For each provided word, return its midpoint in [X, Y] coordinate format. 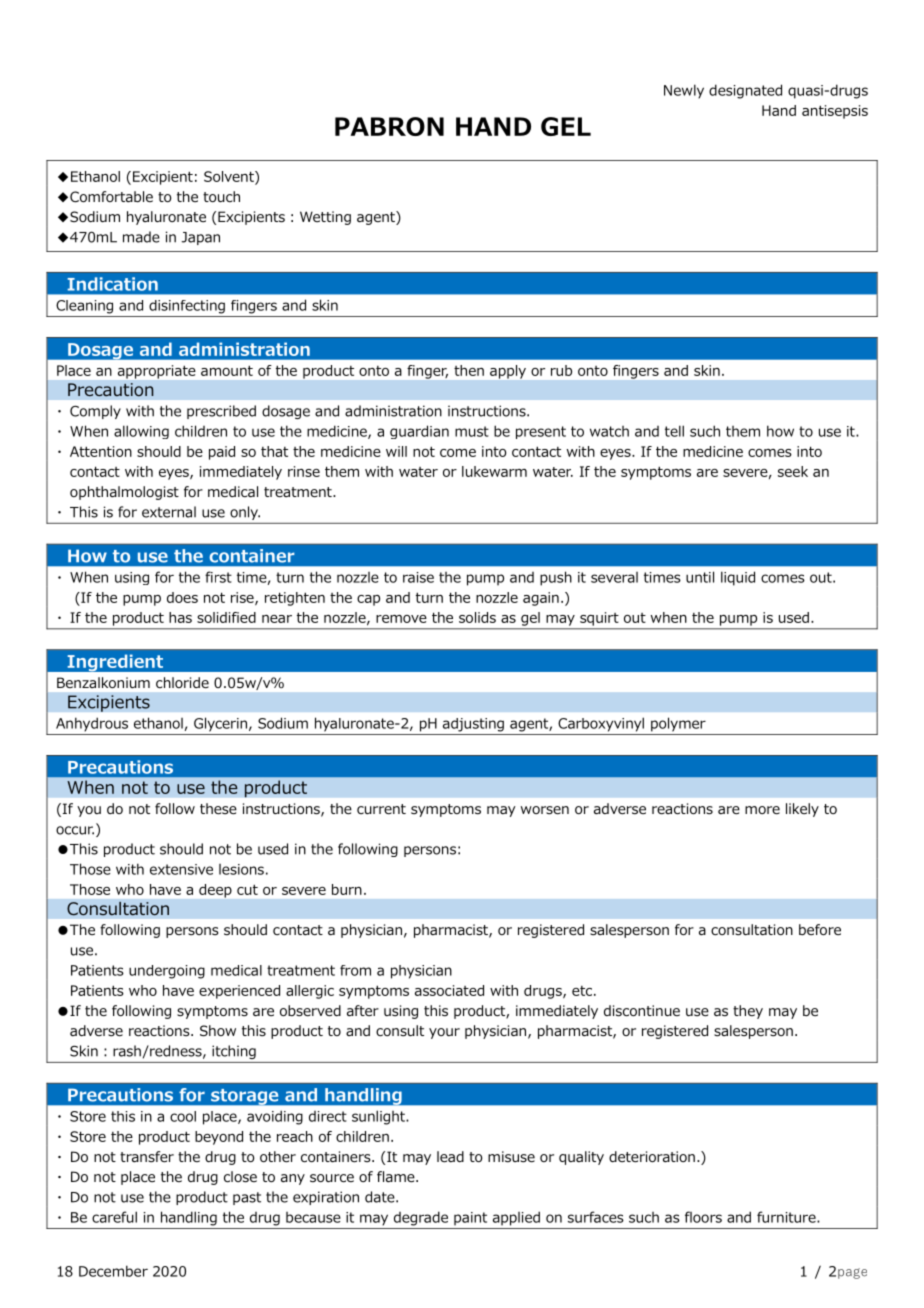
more [762, 810]
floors [703, 1217]
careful [114, 1217]
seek [793, 471]
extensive [181, 869]
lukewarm [494, 471]
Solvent [230, 176]
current [381, 809]
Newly [684, 91]
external [169, 512]
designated [745, 91]
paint [470, 1219]
